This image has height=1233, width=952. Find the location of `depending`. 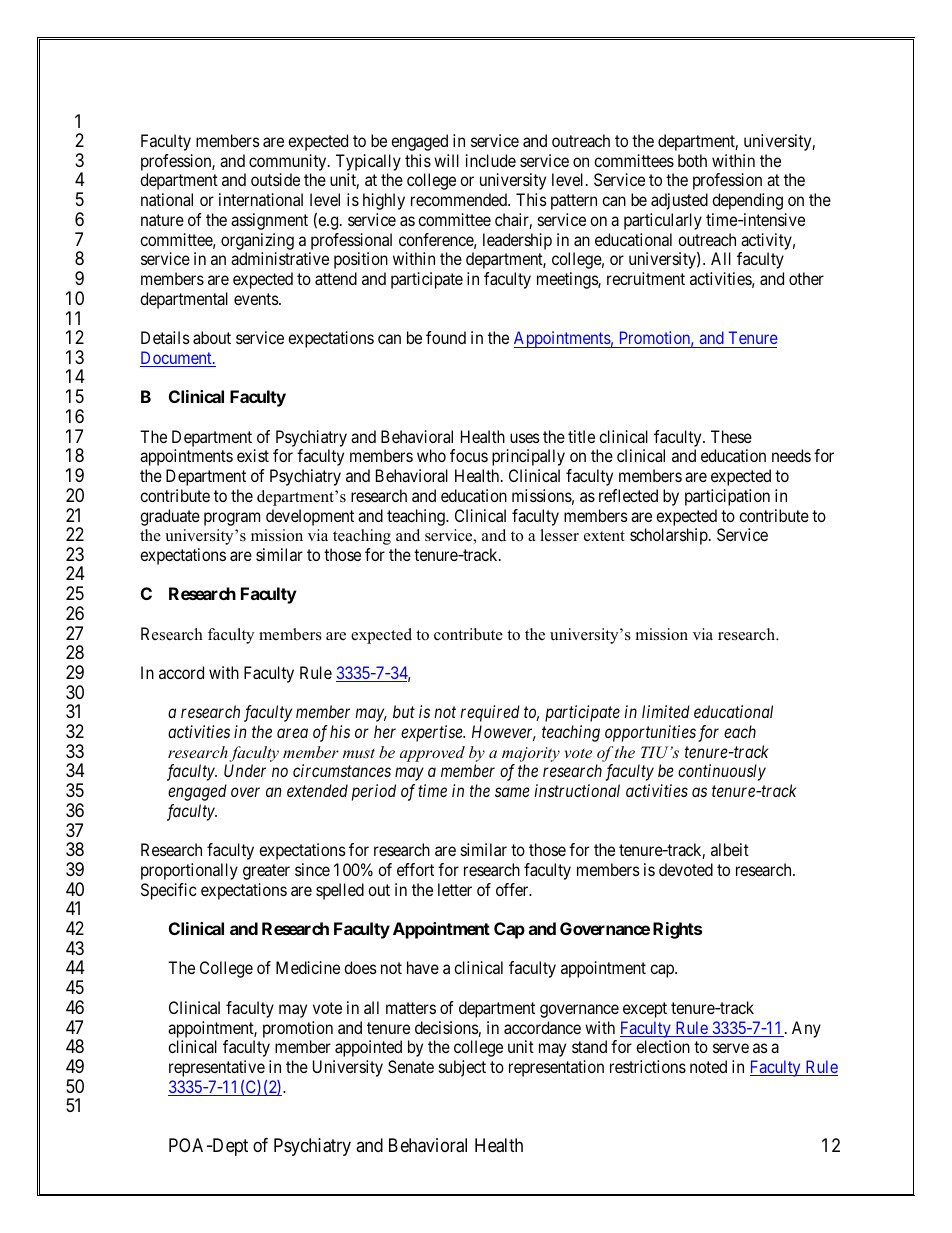

depending is located at coordinates (747, 201).
